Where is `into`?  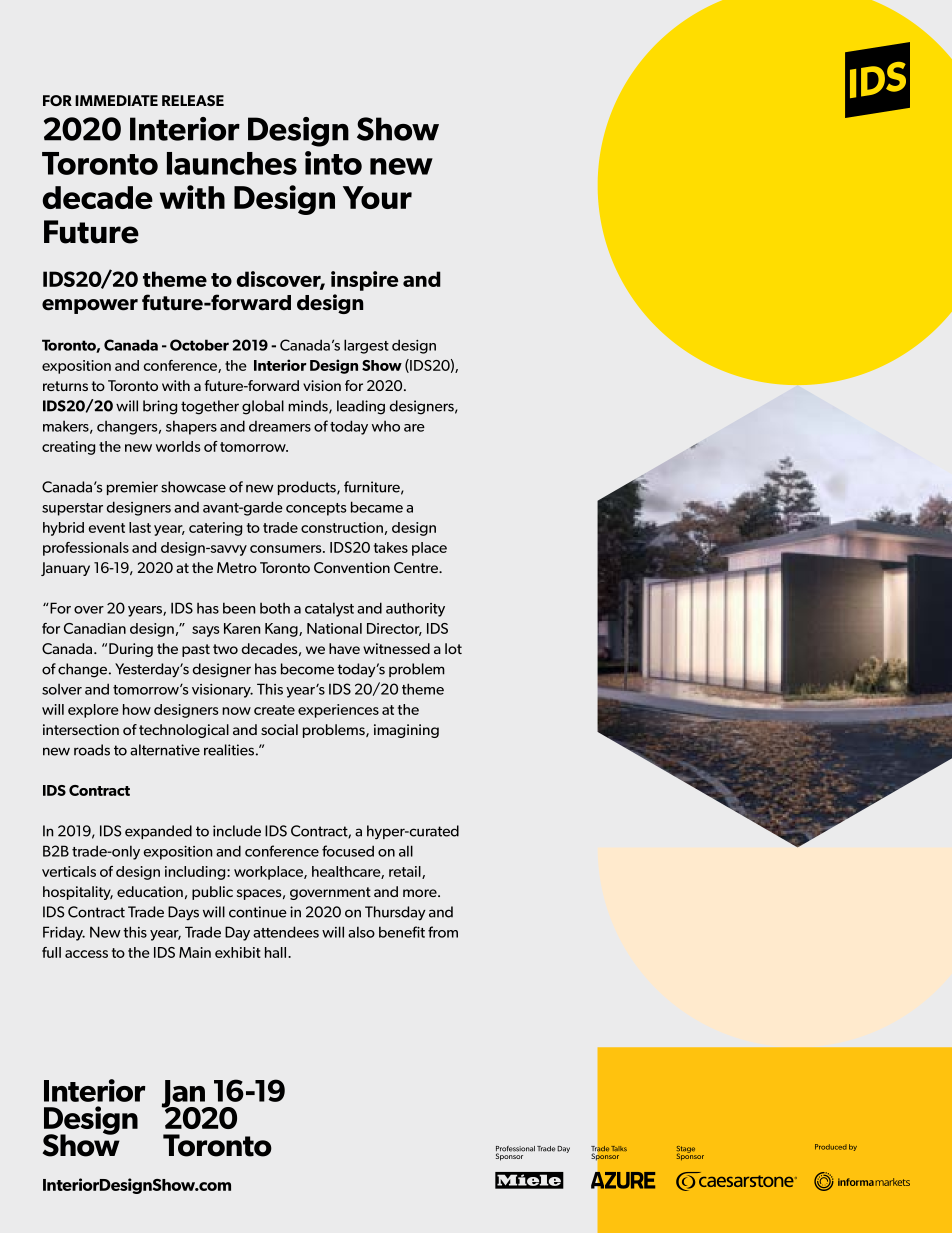
into is located at coordinates (333, 163).
